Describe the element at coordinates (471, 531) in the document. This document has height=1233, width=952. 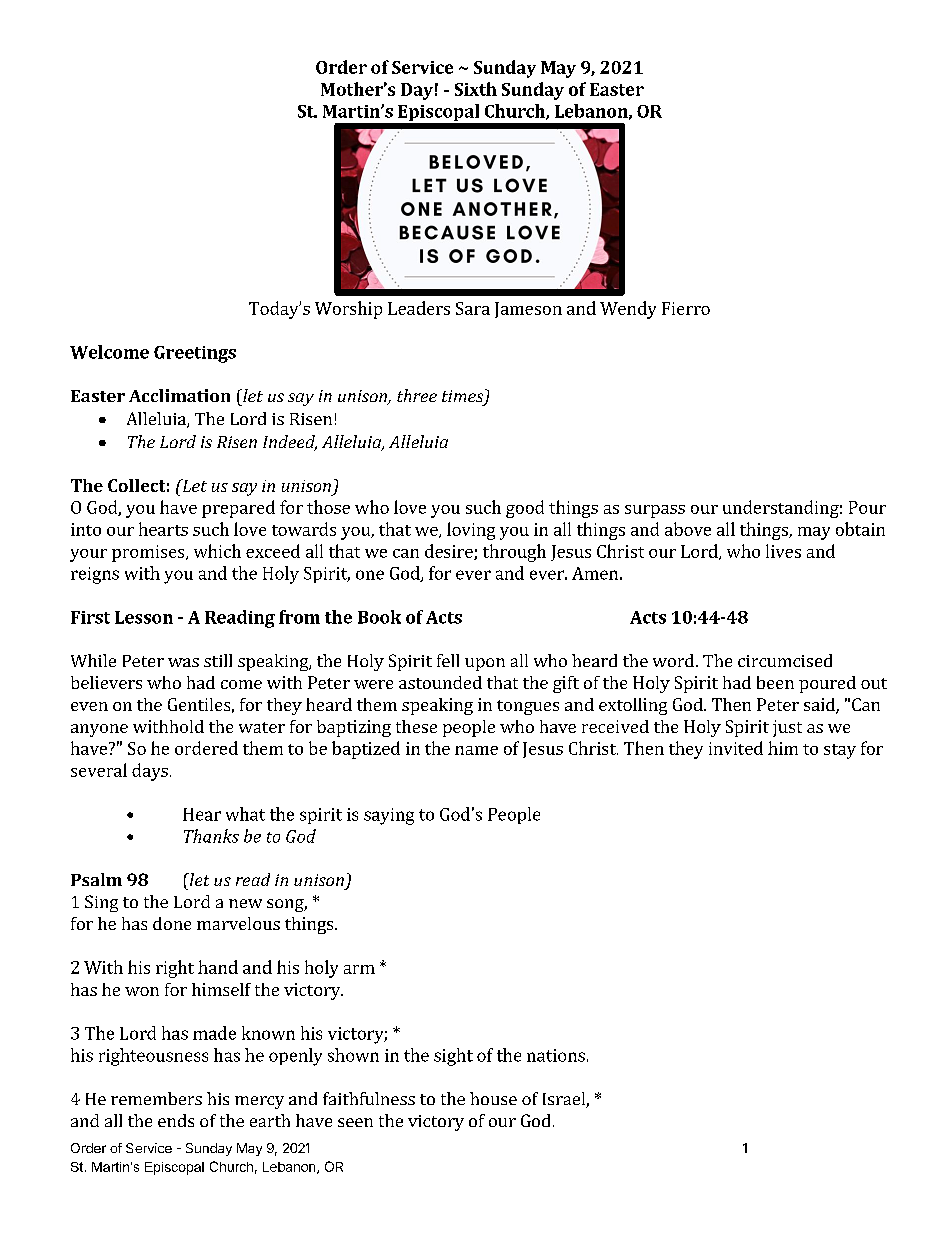
I see `loving` at that location.
